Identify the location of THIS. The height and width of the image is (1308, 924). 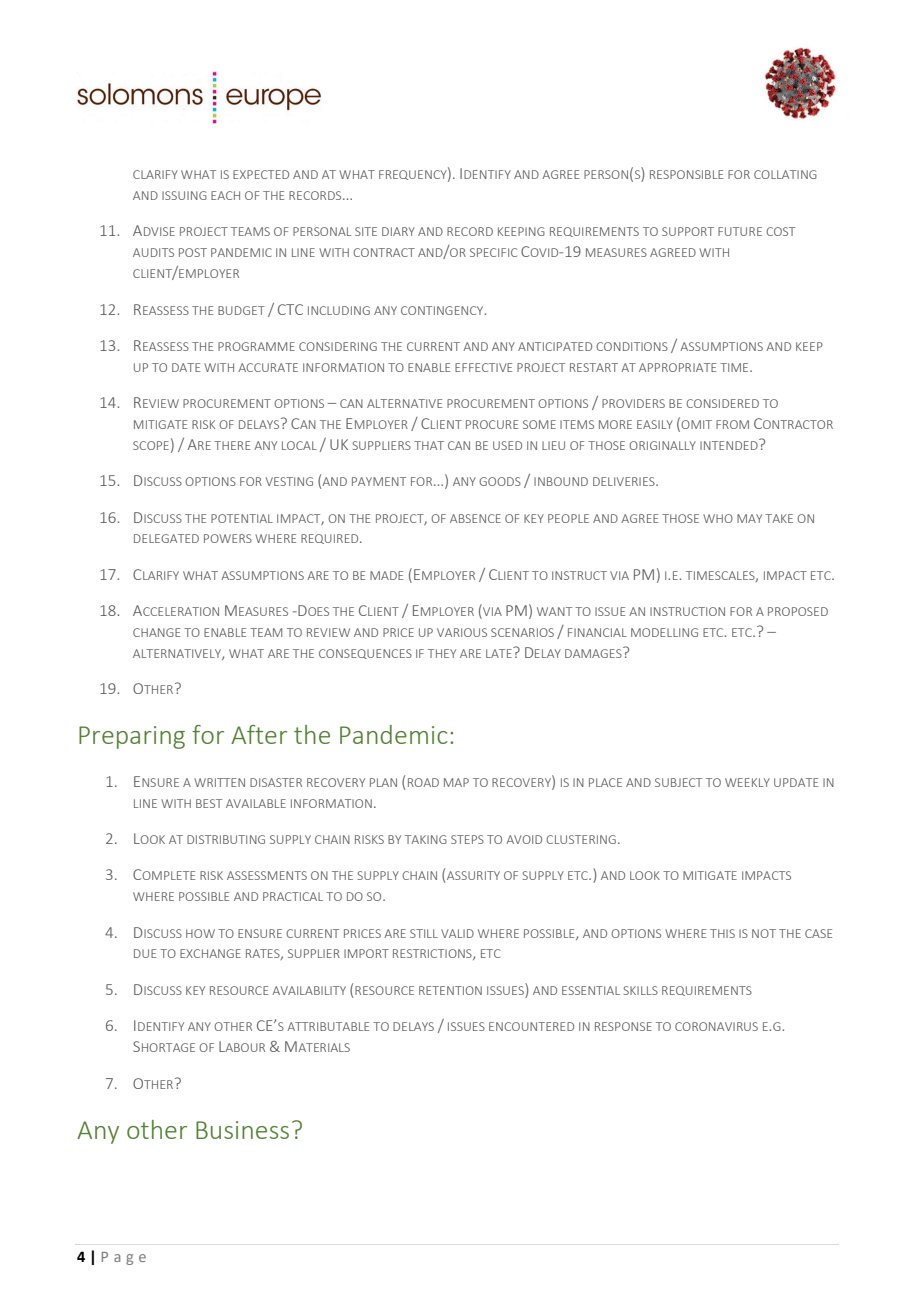
(722, 933).
